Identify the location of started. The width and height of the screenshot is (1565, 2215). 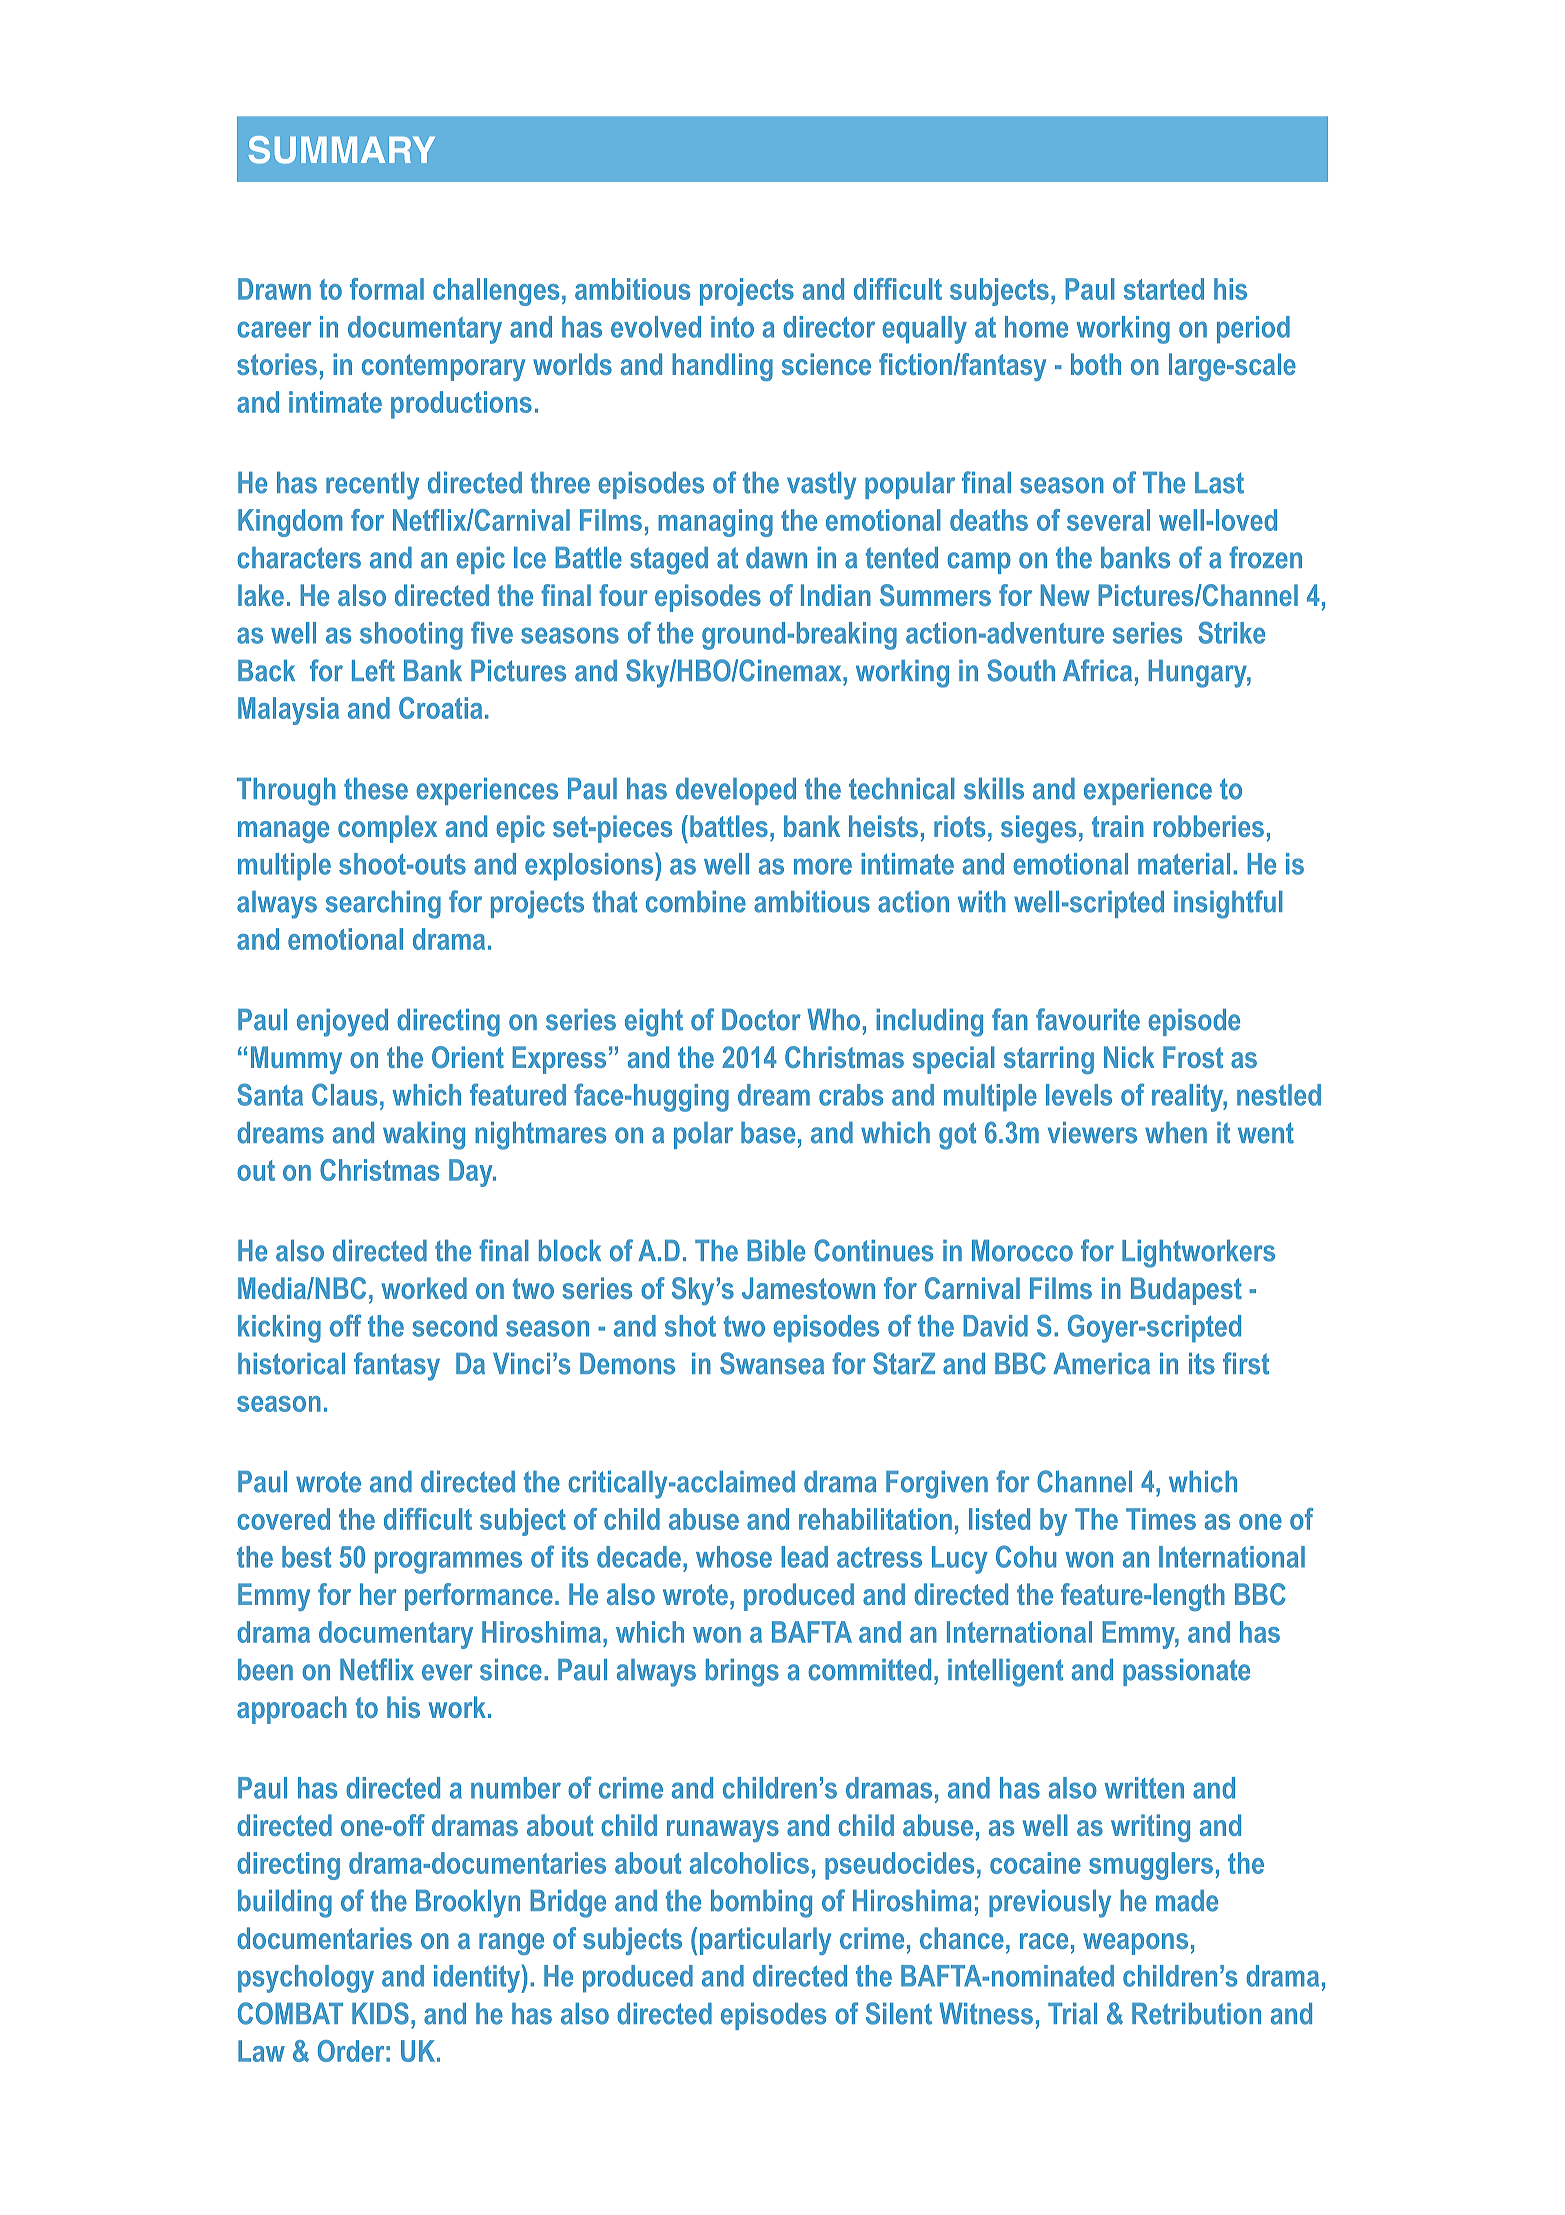
(1164, 289).
